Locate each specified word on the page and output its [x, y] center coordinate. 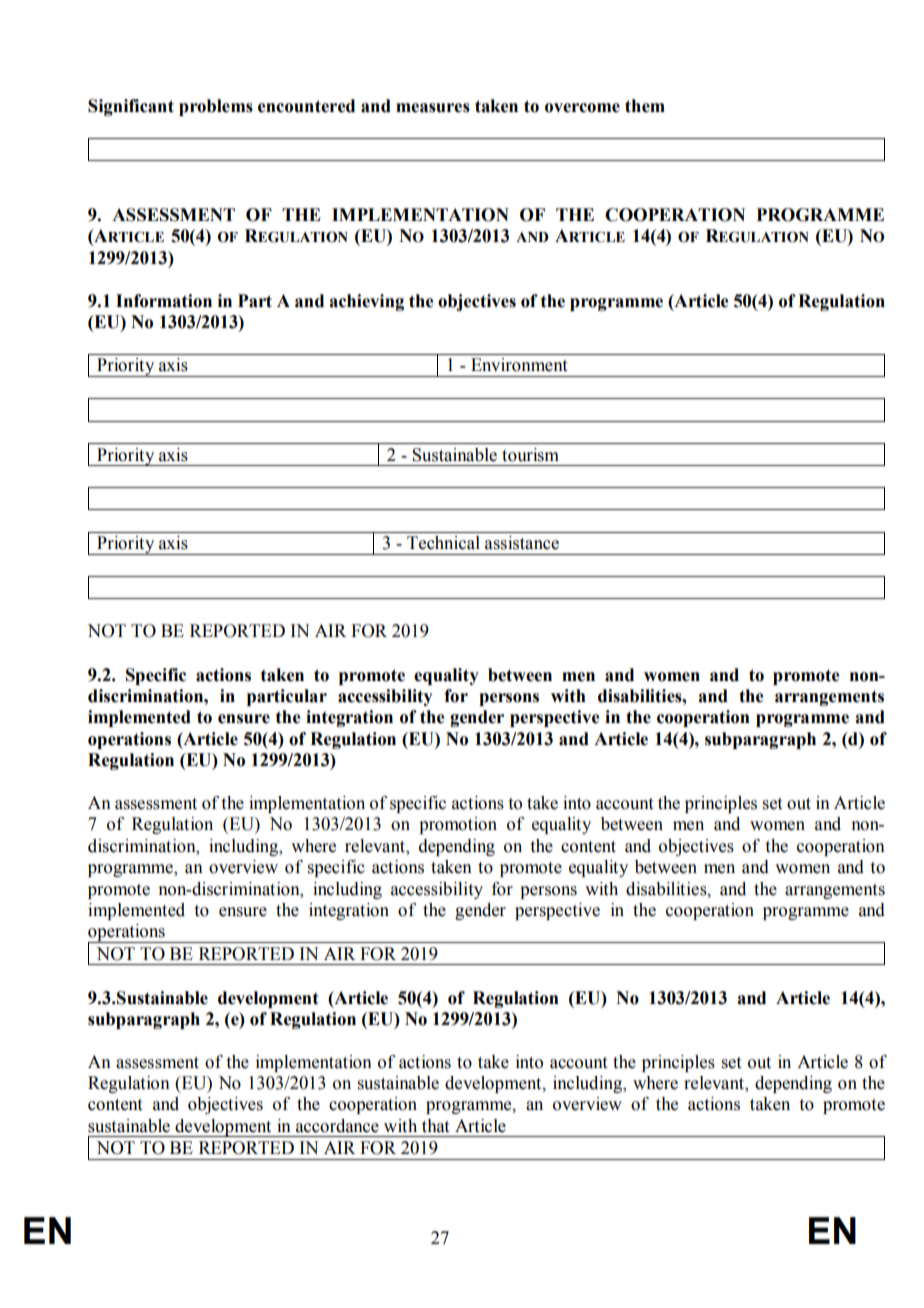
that [435, 1126]
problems [216, 107]
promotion [458, 825]
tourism [530, 455]
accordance [337, 1126]
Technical [443, 543]
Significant [131, 107]
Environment [519, 365]
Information [164, 301]
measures [433, 108]
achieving [366, 302]
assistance [522, 543]
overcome [582, 108]
